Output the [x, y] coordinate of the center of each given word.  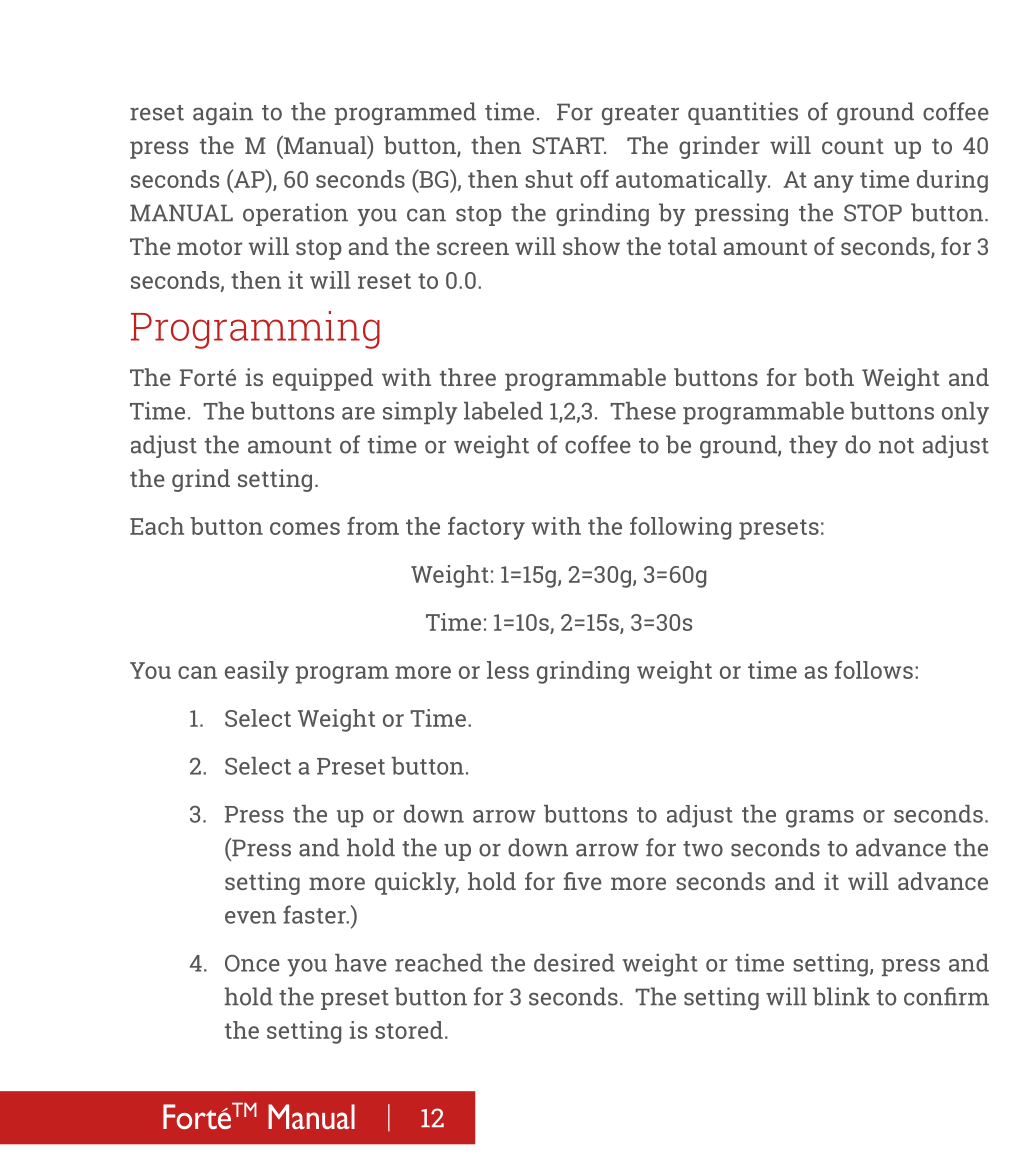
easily [257, 672]
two [703, 849]
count [853, 146]
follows [874, 670]
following [680, 528]
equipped [323, 379]
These [643, 411]
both [829, 377]
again [223, 113]
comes [305, 528]
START [569, 145]
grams [820, 819]
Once [252, 963]
